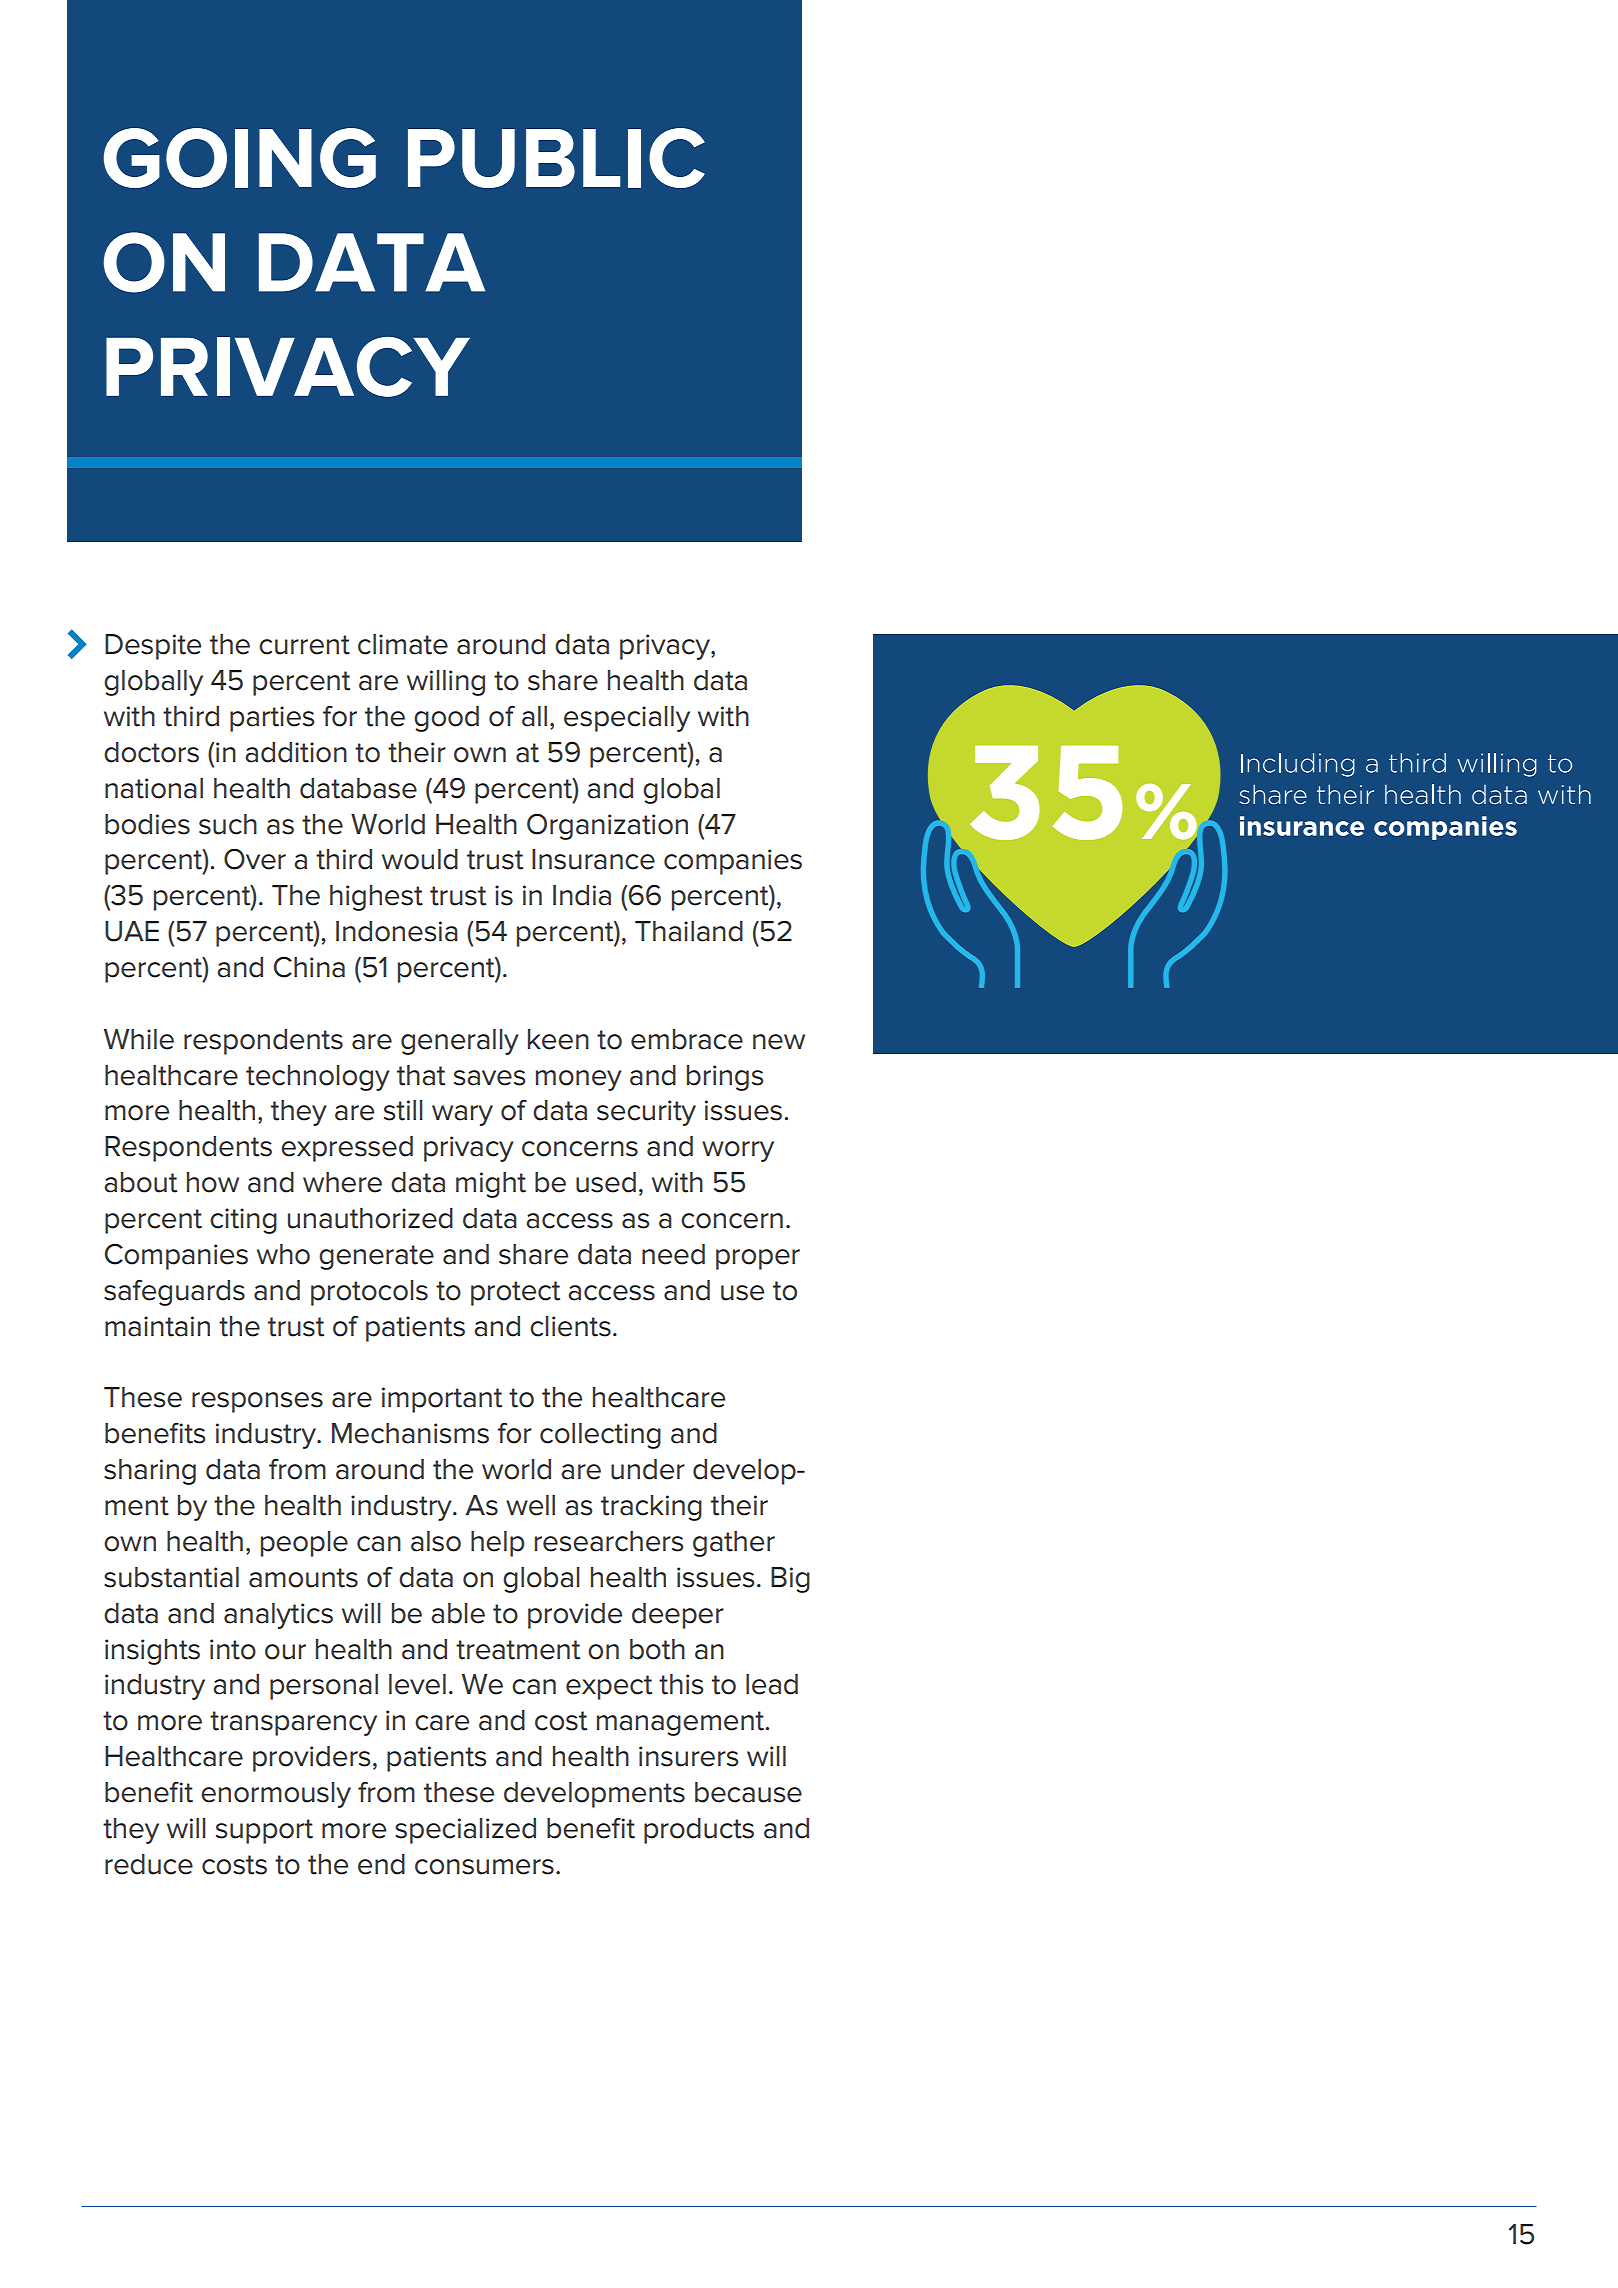  I want to click on support, so click(264, 1831).
